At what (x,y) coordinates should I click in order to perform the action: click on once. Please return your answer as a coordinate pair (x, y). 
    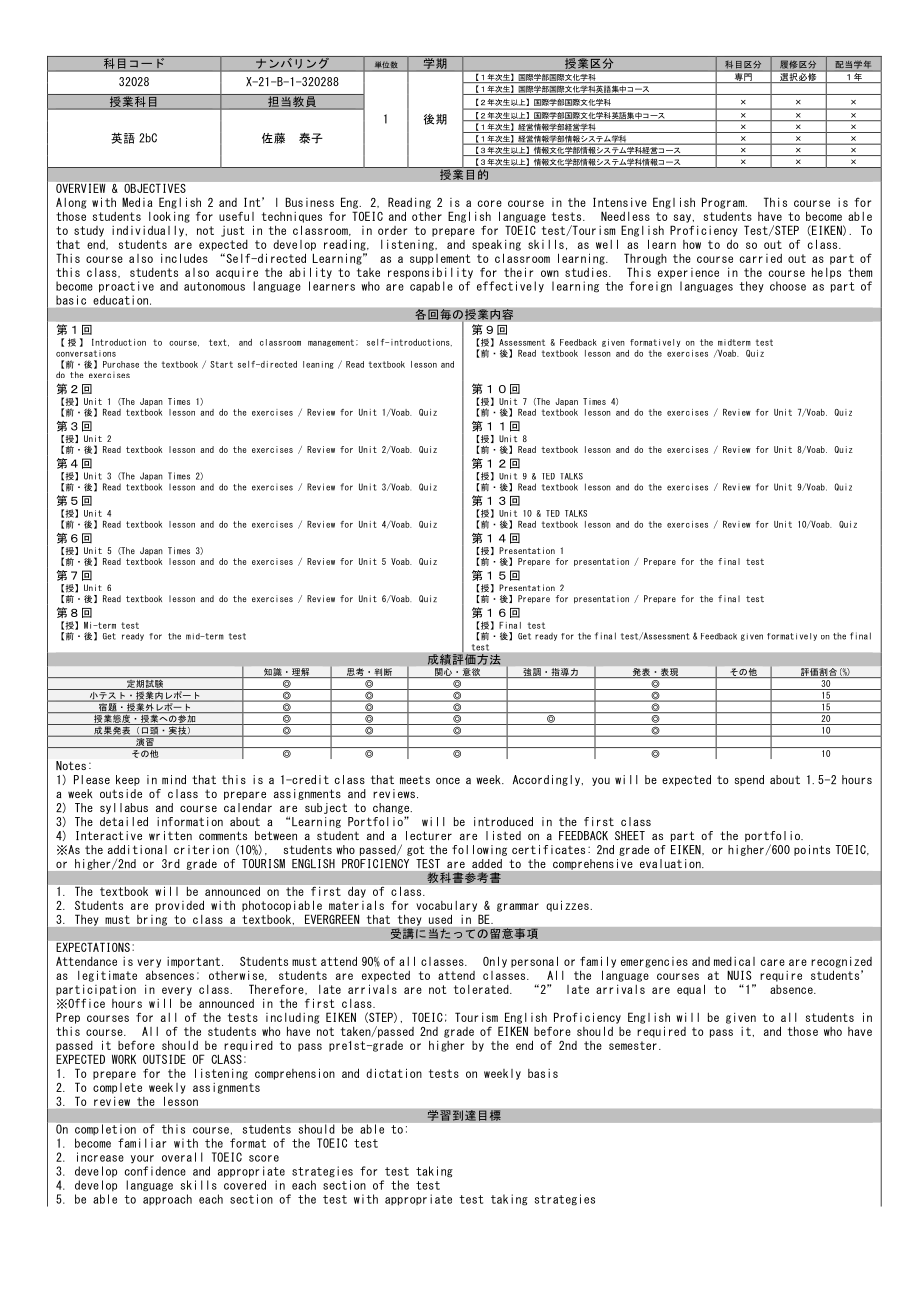
    Looking at the image, I should click on (448, 780).
